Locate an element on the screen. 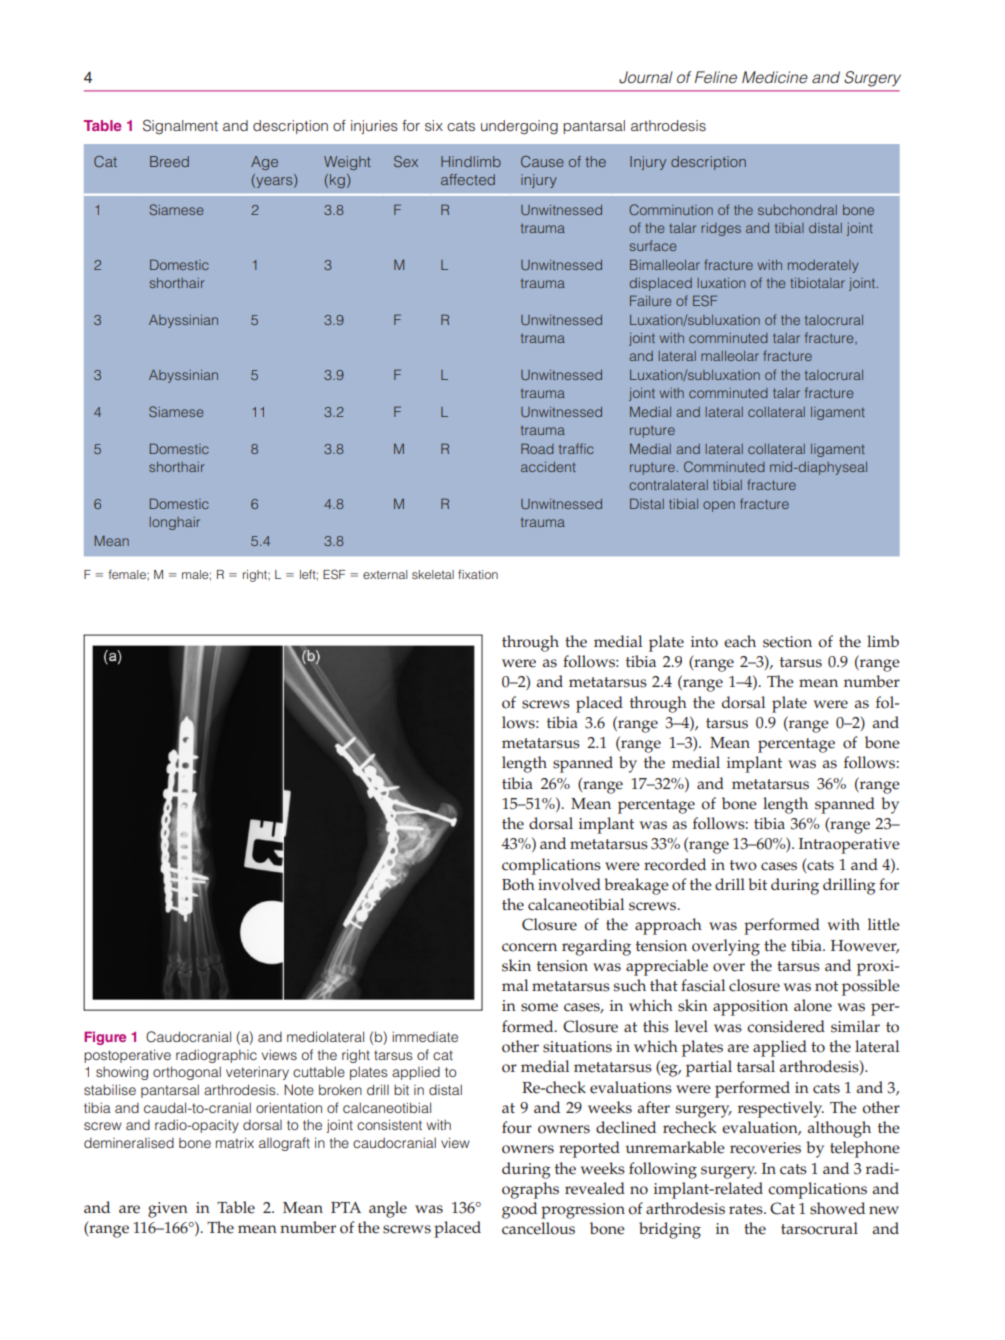 This screenshot has width=1005, height=1340. longhair is located at coordinates (175, 523).
